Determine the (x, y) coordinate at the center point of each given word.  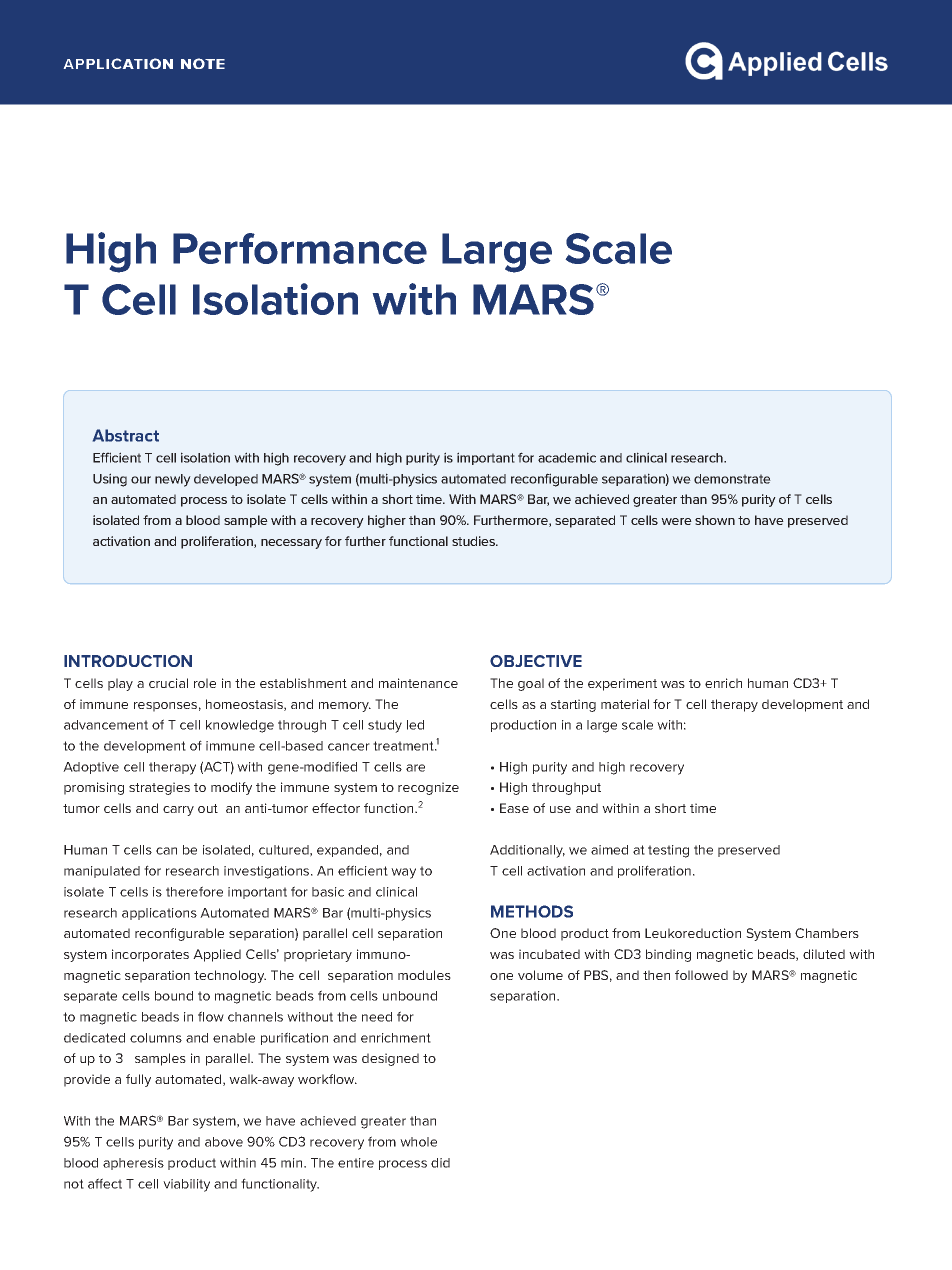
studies (475, 541)
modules (424, 975)
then (656, 975)
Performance (300, 248)
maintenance (418, 683)
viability (186, 1185)
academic (567, 457)
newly (173, 480)
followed (701, 975)
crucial (168, 683)
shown (715, 520)
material (625, 704)
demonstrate (732, 479)
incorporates (150, 955)
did (440, 1163)
